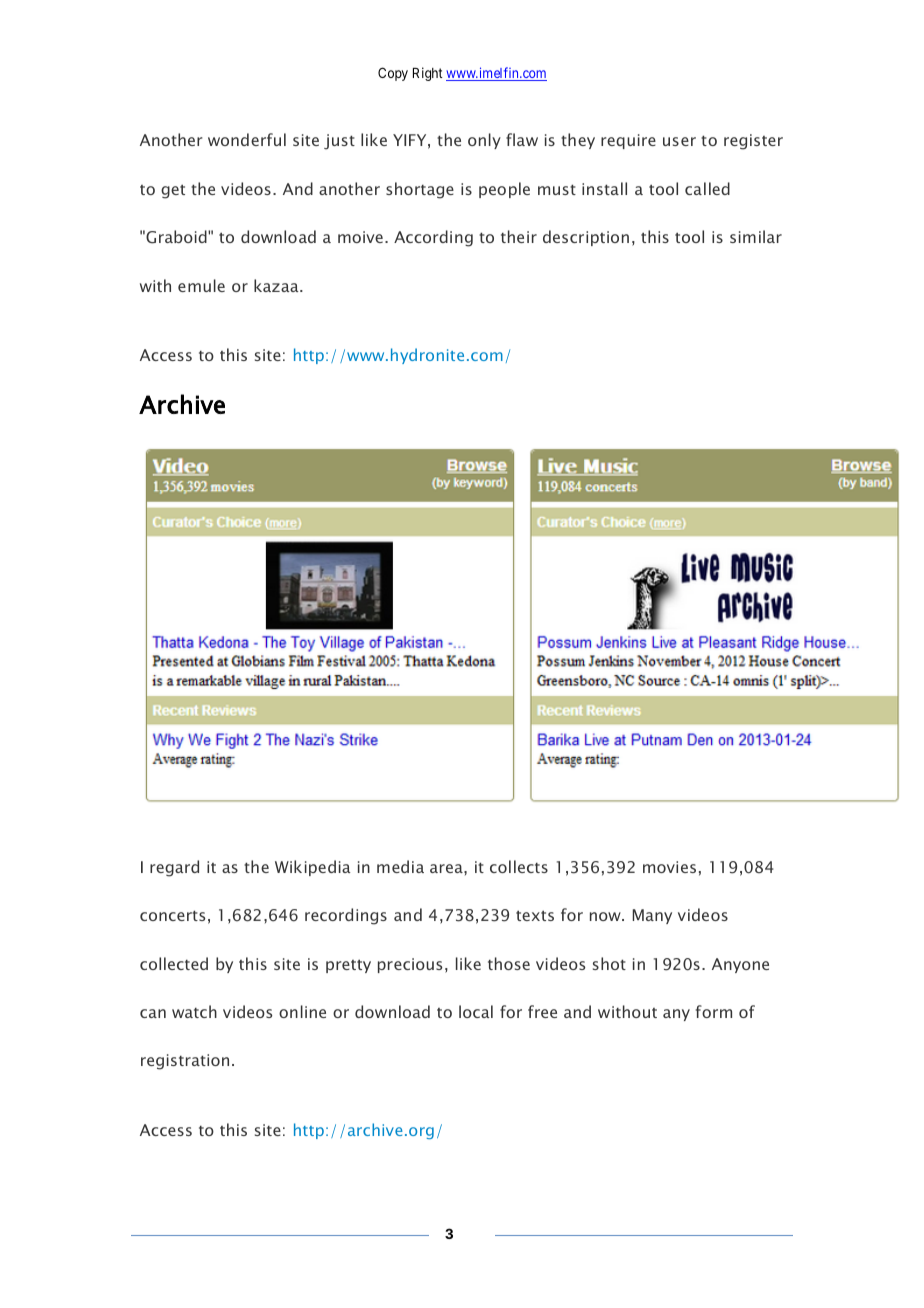 Image resolution: width=924 pixels, height=1308 pixels. Describe the element at coordinates (679, 141) in the screenshot. I see `user` at that location.
